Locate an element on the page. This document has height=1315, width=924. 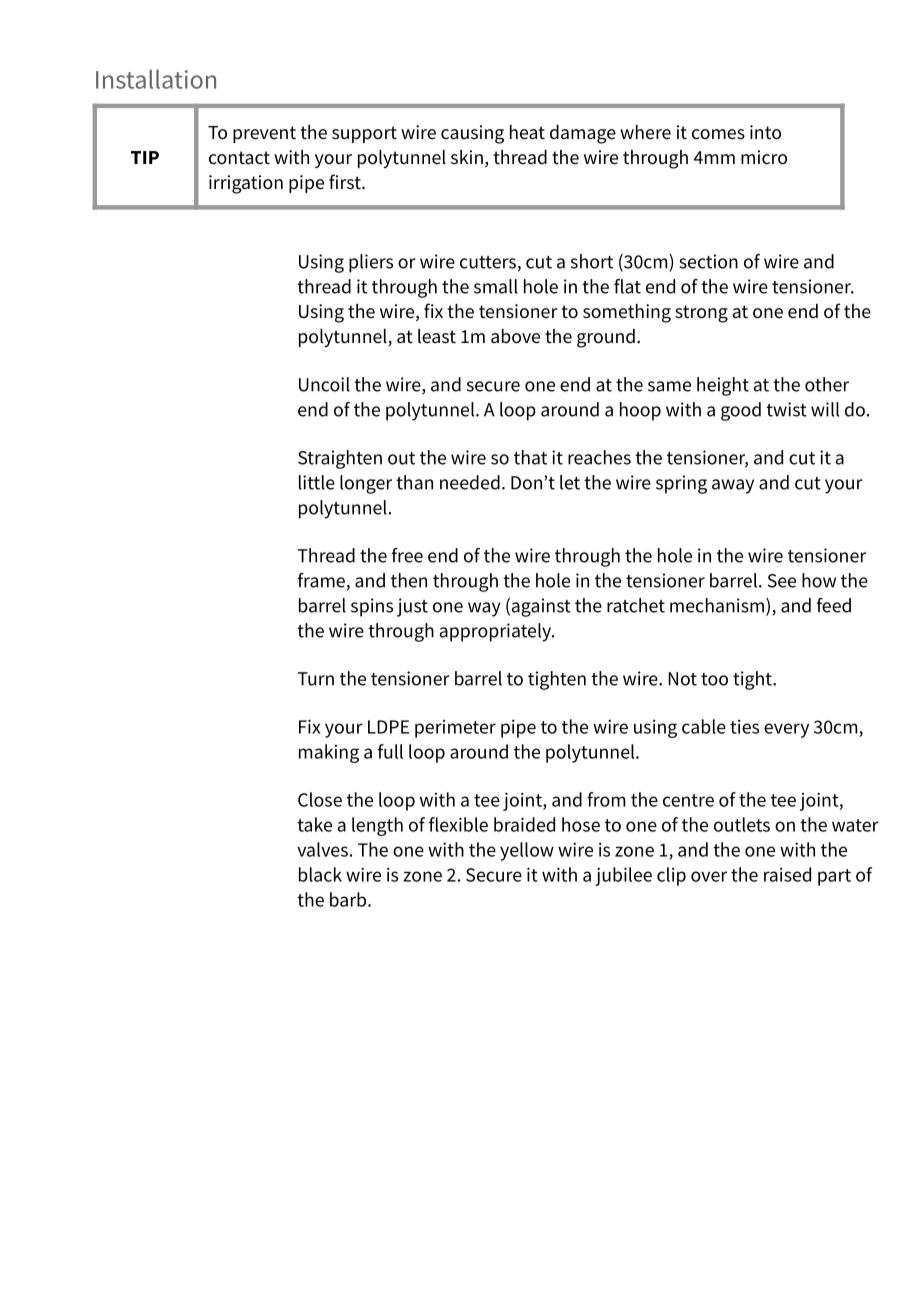
yellow is located at coordinates (527, 851).
